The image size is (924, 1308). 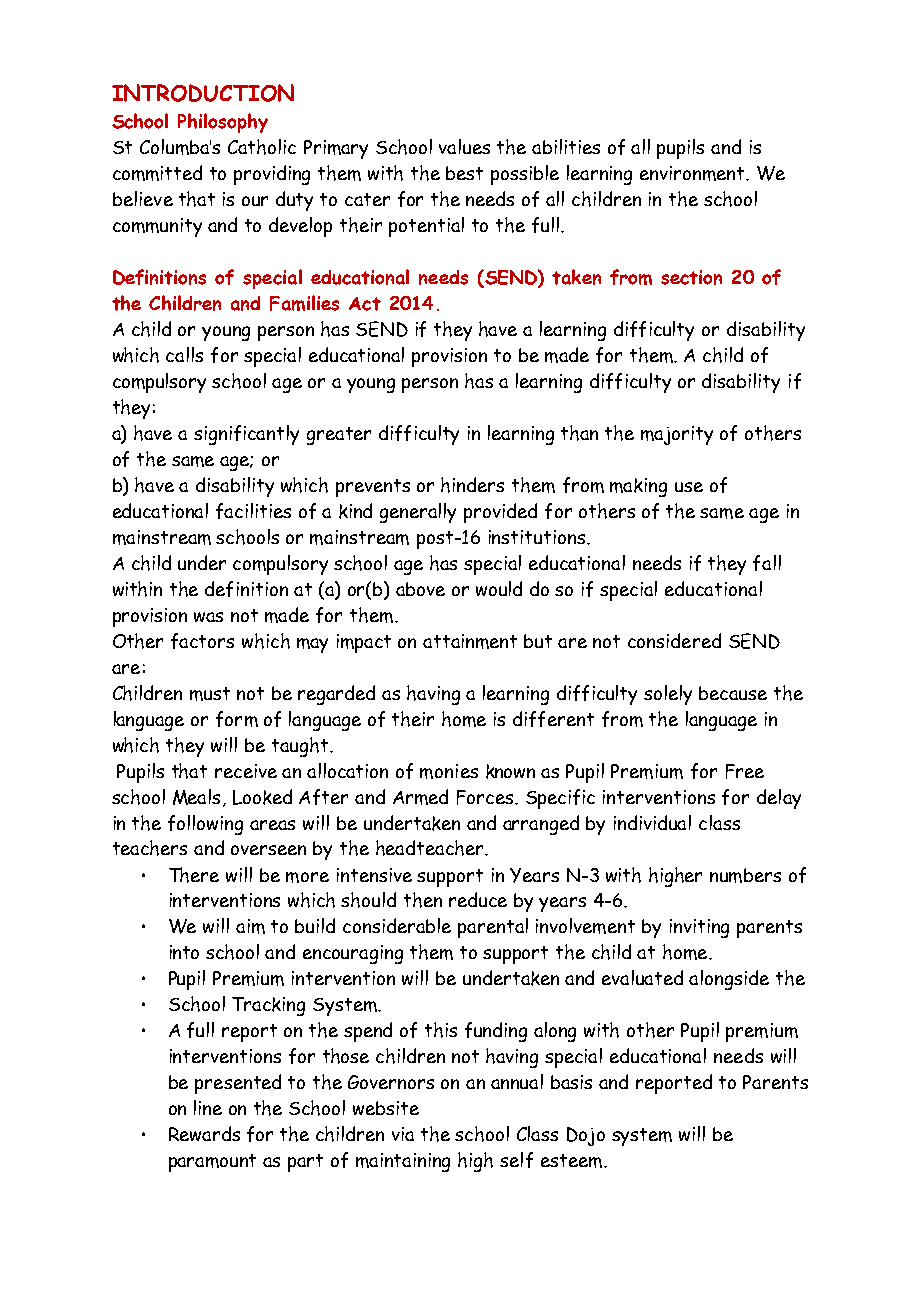 What do you see at coordinates (223, 123) in the screenshot?
I see `Philosophy` at bounding box center [223, 123].
